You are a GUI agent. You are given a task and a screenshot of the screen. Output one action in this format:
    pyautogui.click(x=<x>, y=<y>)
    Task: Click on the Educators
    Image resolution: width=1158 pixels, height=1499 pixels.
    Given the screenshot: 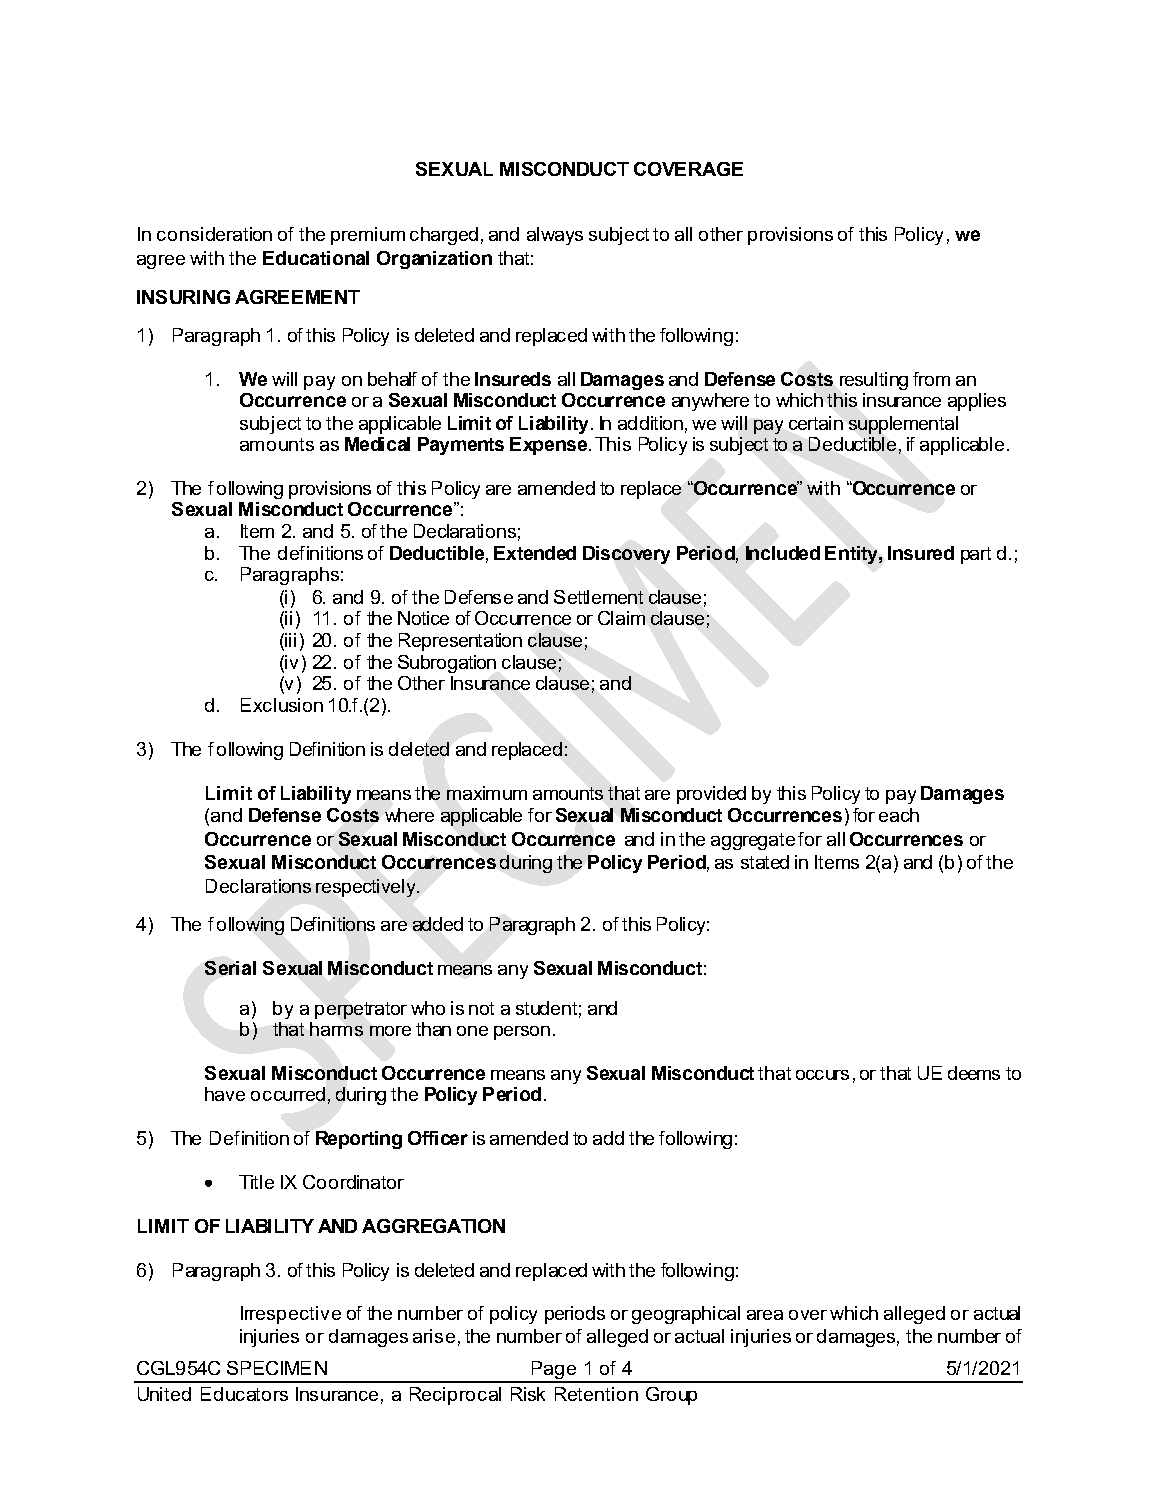 What is the action you would take?
    pyautogui.click(x=244, y=1394)
